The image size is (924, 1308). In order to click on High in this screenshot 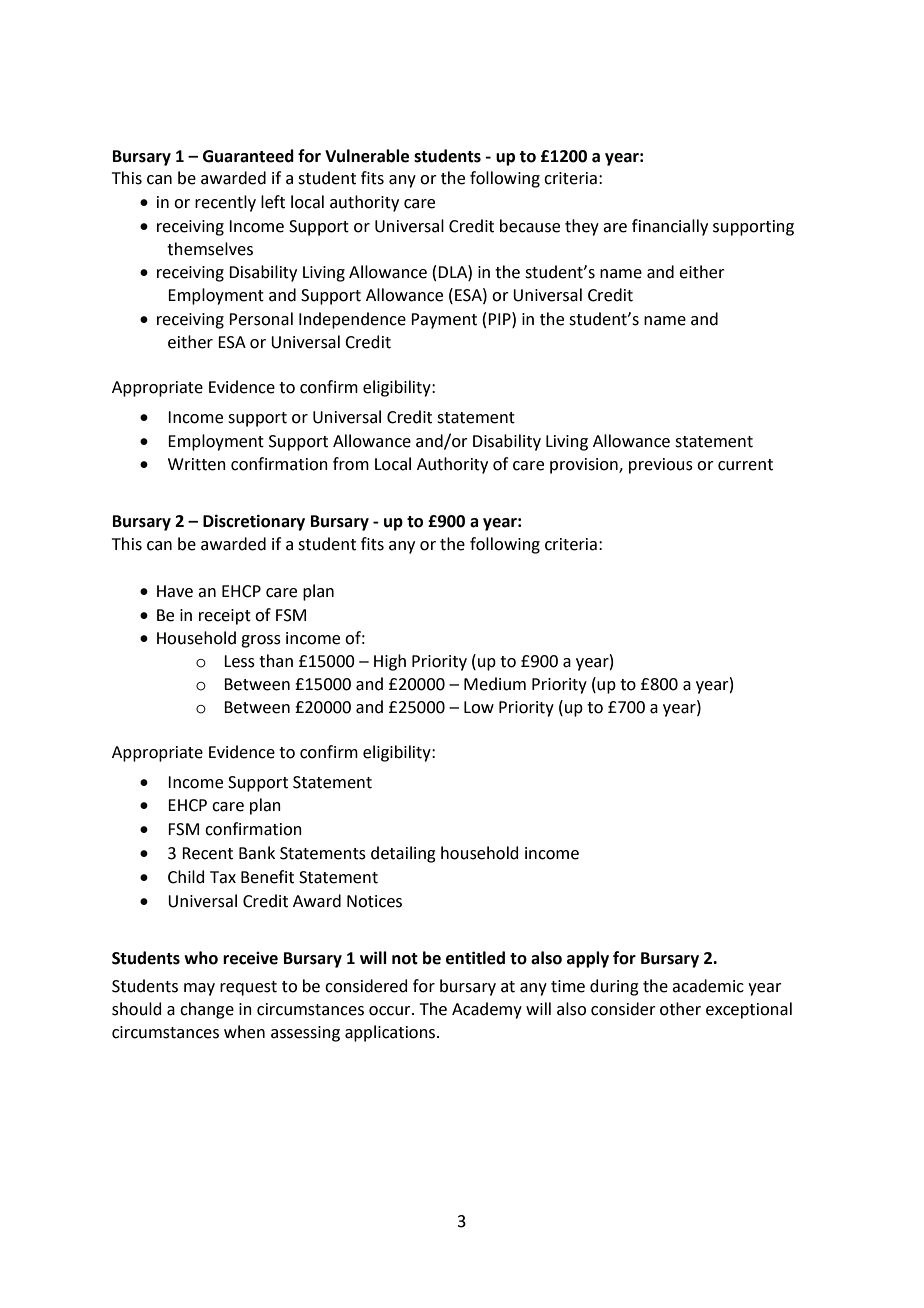, I will do `click(390, 662)`.
